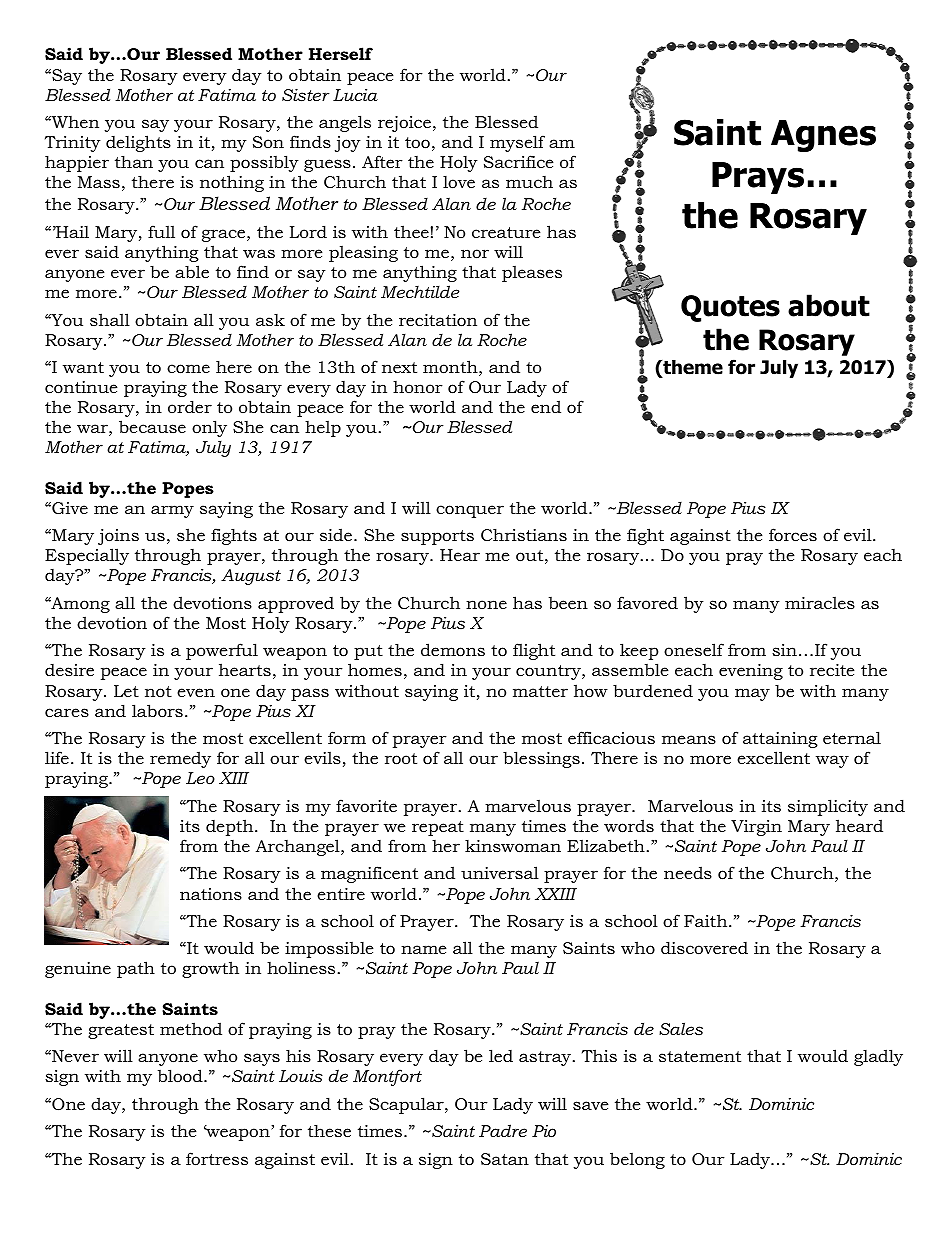  Describe the element at coordinates (217, 1158) in the image. I see `fortress` at that location.
